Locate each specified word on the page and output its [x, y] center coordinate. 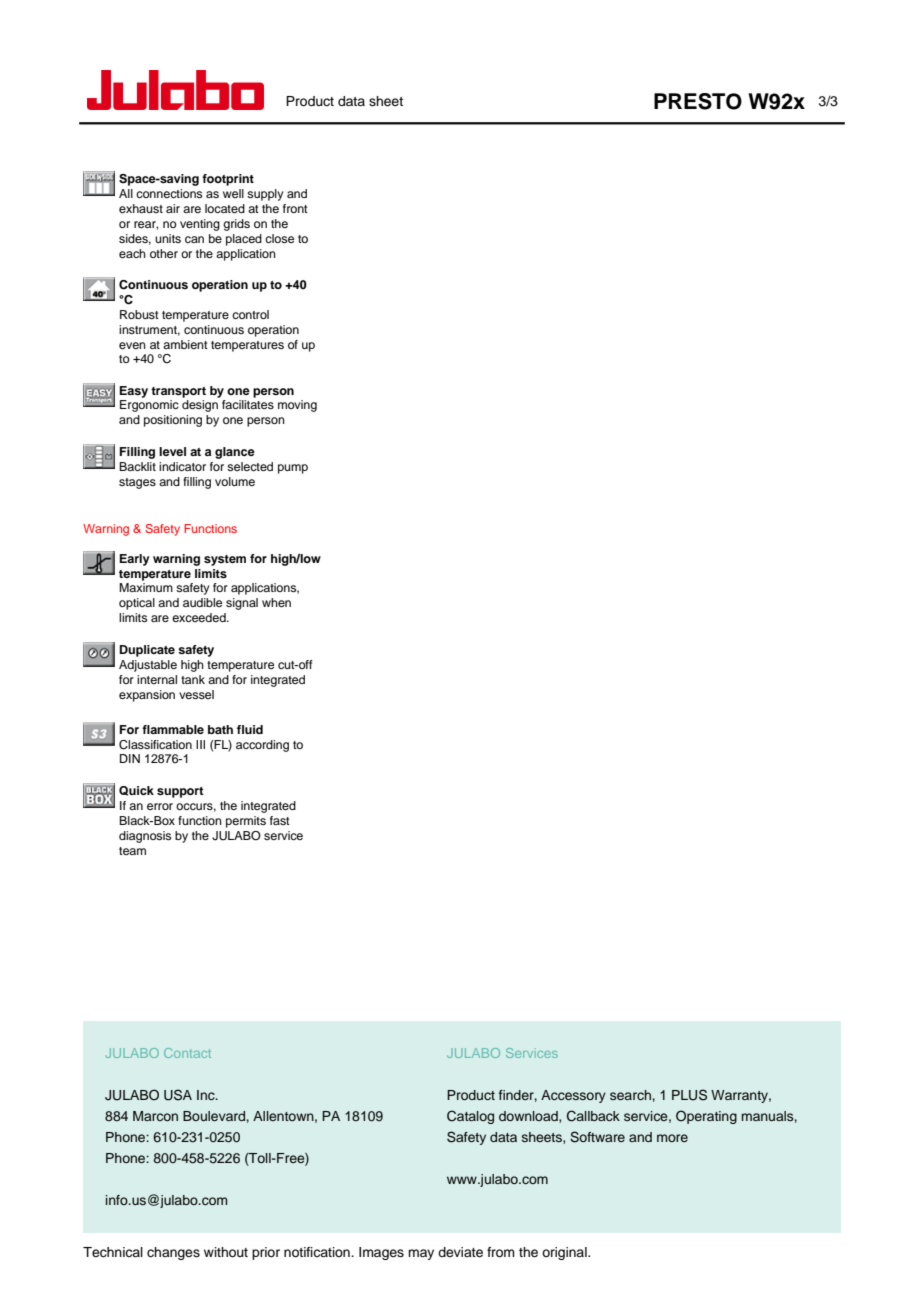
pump [293, 469]
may [421, 1254]
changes [173, 1253]
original [565, 1253]
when [276, 602]
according [262, 746]
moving [297, 406]
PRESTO [698, 101]
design [200, 406]
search [630, 1095]
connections [169, 193]
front [295, 208]
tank [193, 679]
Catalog [470, 1117]
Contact [187, 1053]
